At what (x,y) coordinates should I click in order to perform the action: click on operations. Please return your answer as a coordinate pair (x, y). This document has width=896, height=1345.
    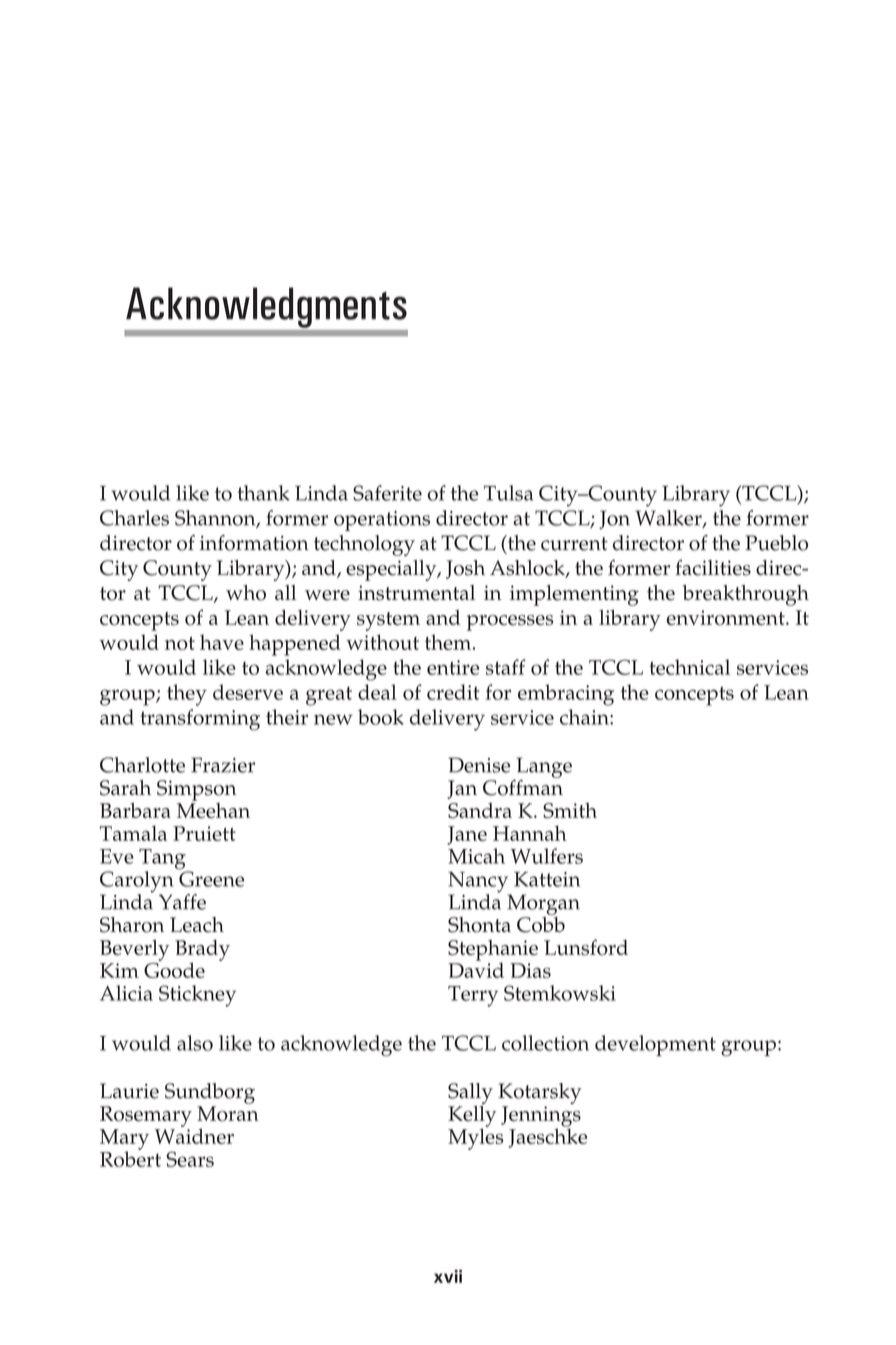
    Looking at the image, I should click on (382, 521).
